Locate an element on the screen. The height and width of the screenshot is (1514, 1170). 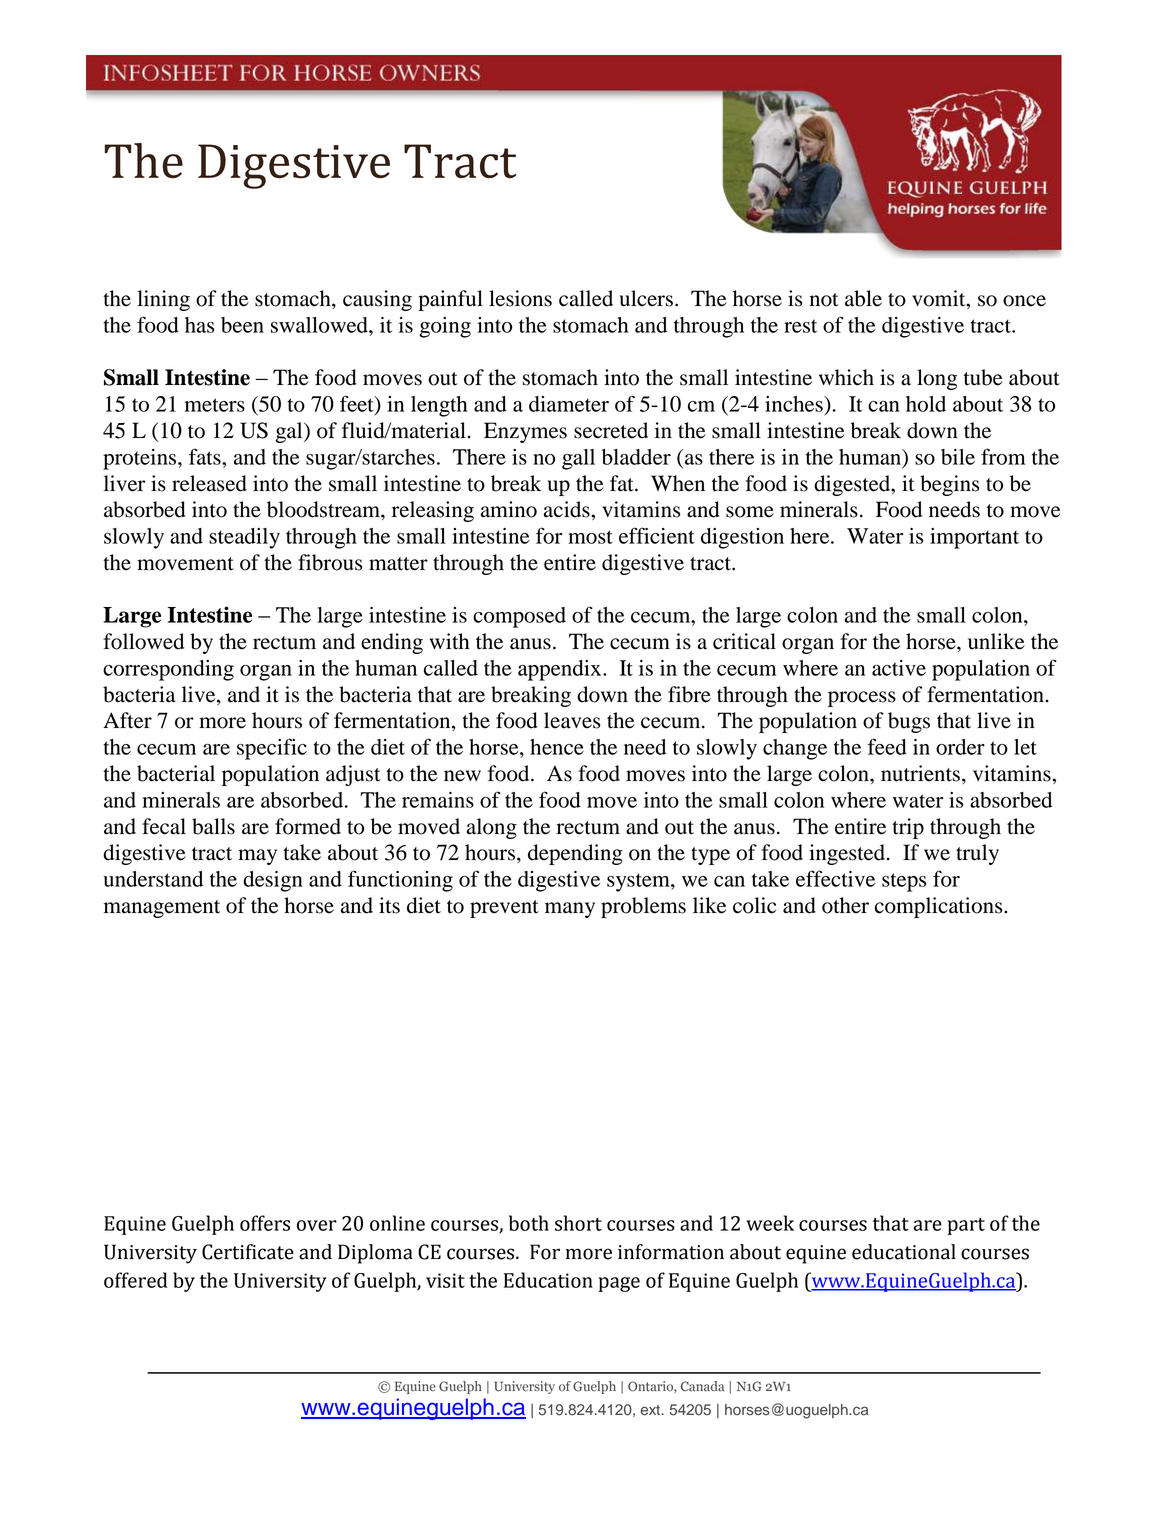
been is located at coordinates (242, 325).
